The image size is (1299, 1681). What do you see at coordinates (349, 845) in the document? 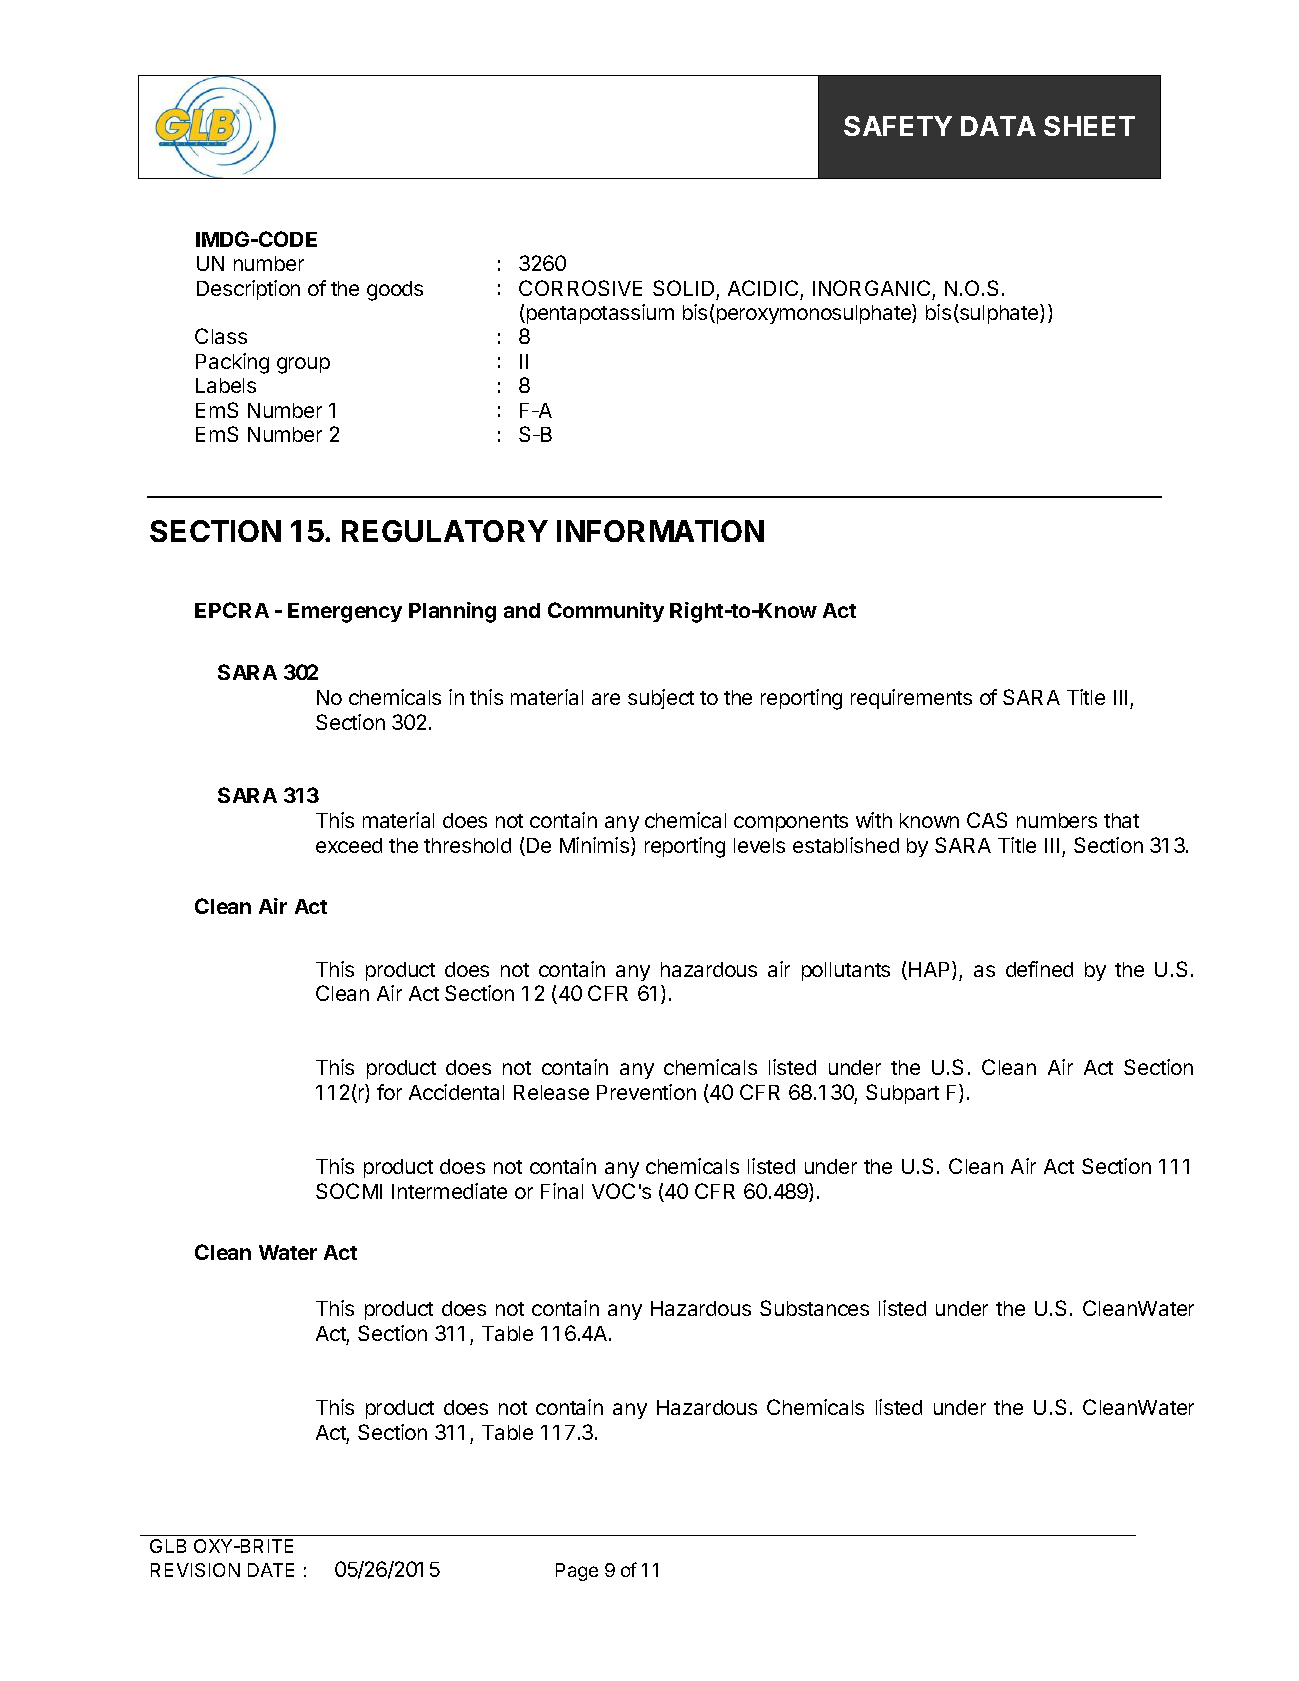
I see `exceed` at bounding box center [349, 845].
